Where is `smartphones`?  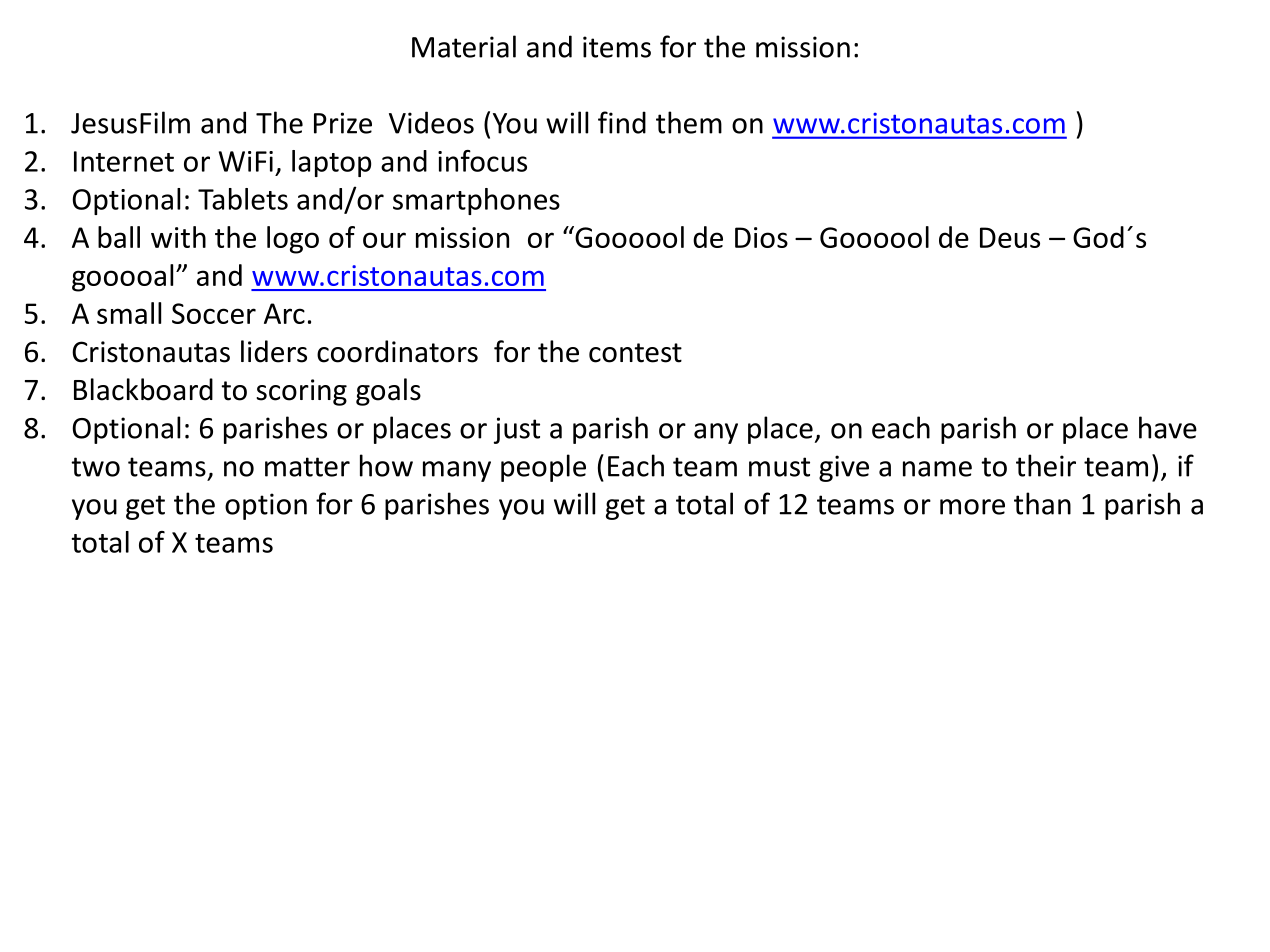
smartphones is located at coordinates (476, 201).
